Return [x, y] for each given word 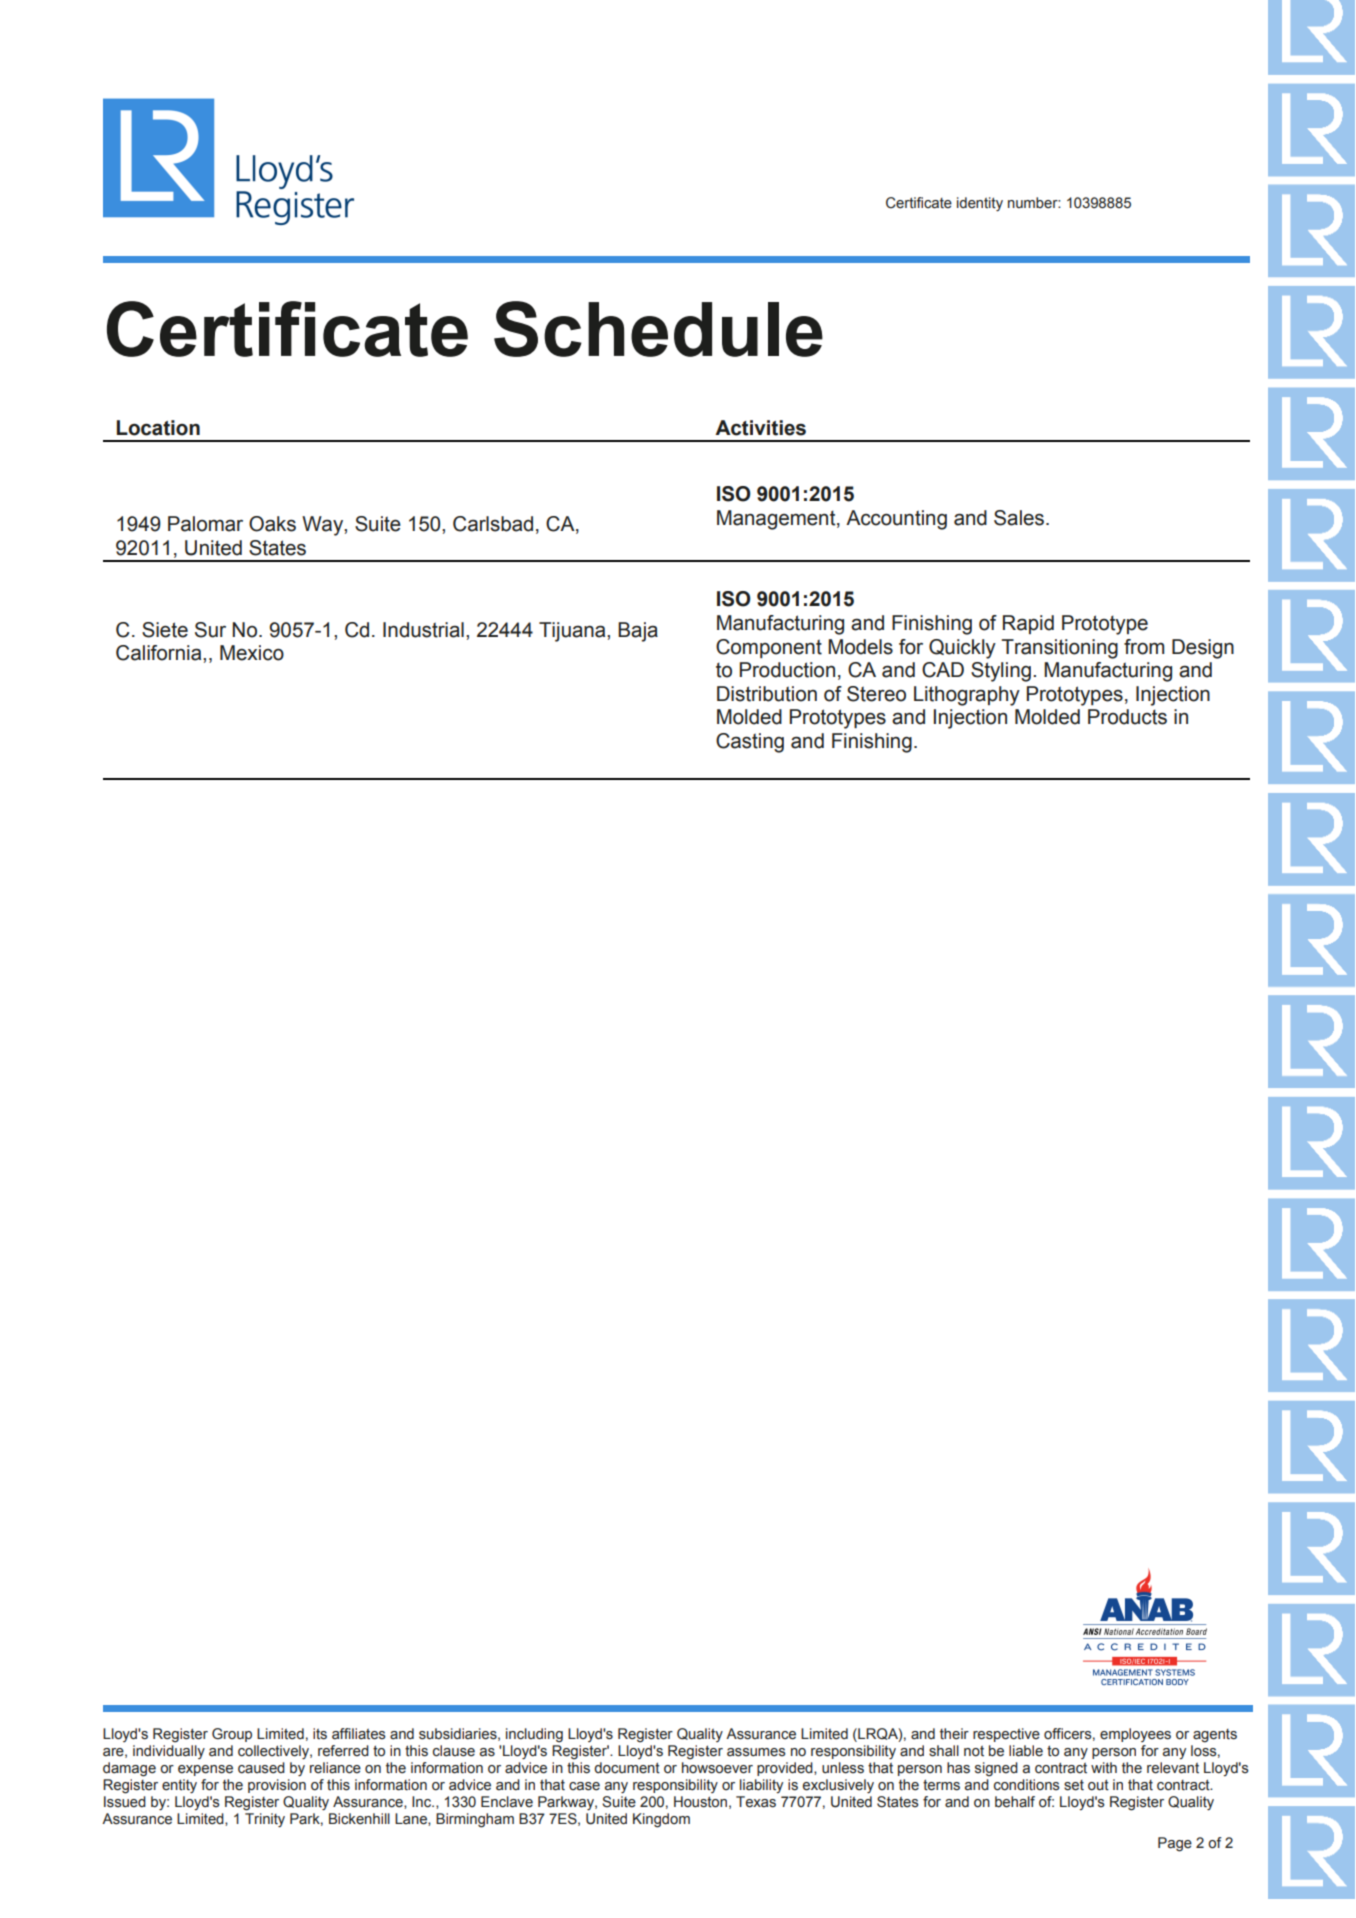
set [1074, 1785]
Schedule [658, 329]
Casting [750, 743]
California [160, 653]
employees [1135, 1735]
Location [158, 428]
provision [277, 1786]
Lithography [967, 696]
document [627, 1768]
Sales [1020, 518]
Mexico [252, 653]
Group [232, 1735]
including [534, 1735]
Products [1127, 717]
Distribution [767, 694]
